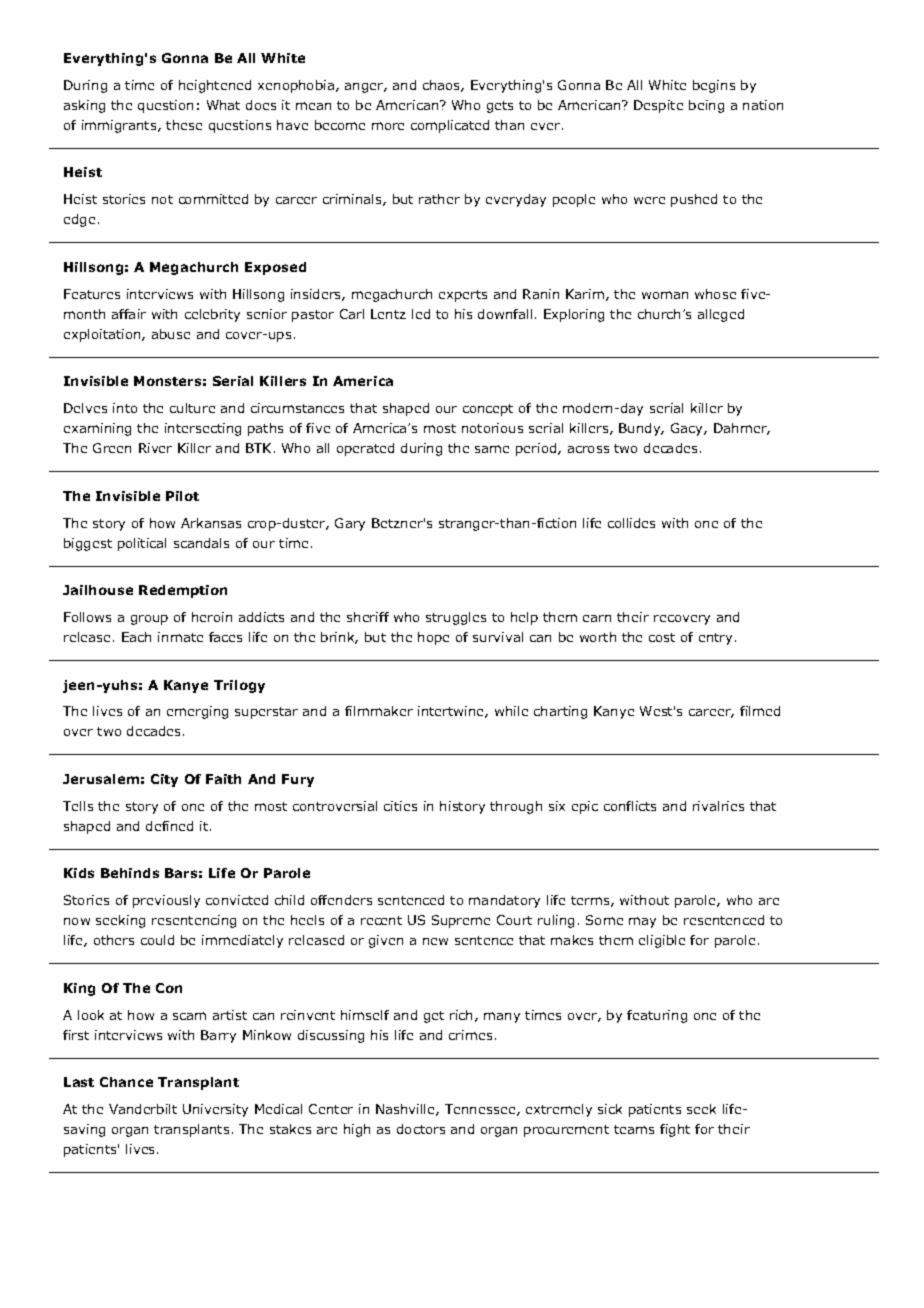 This screenshot has width=924, height=1308. I want to click on Vanderbilt, so click(143, 1109).
